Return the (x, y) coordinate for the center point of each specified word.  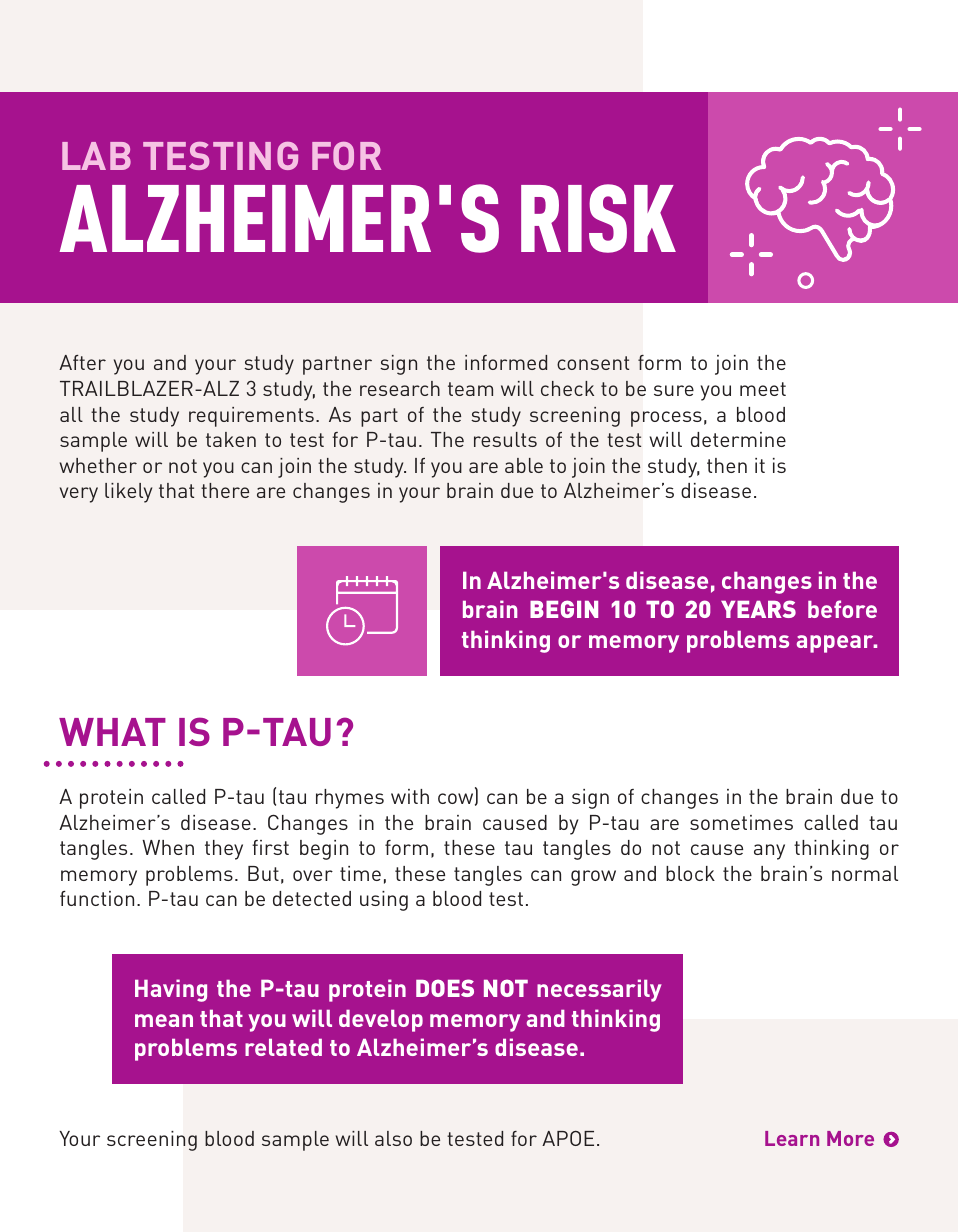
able (524, 465)
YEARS (758, 609)
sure (674, 390)
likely (128, 493)
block (690, 873)
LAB (96, 156)
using (384, 901)
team (470, 389)
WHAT (112, 732)
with (410, 796)
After (82, 362)
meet (763, 389)
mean (164, 1020)
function (97, 898)
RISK (598, 218)
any (769, 852)
